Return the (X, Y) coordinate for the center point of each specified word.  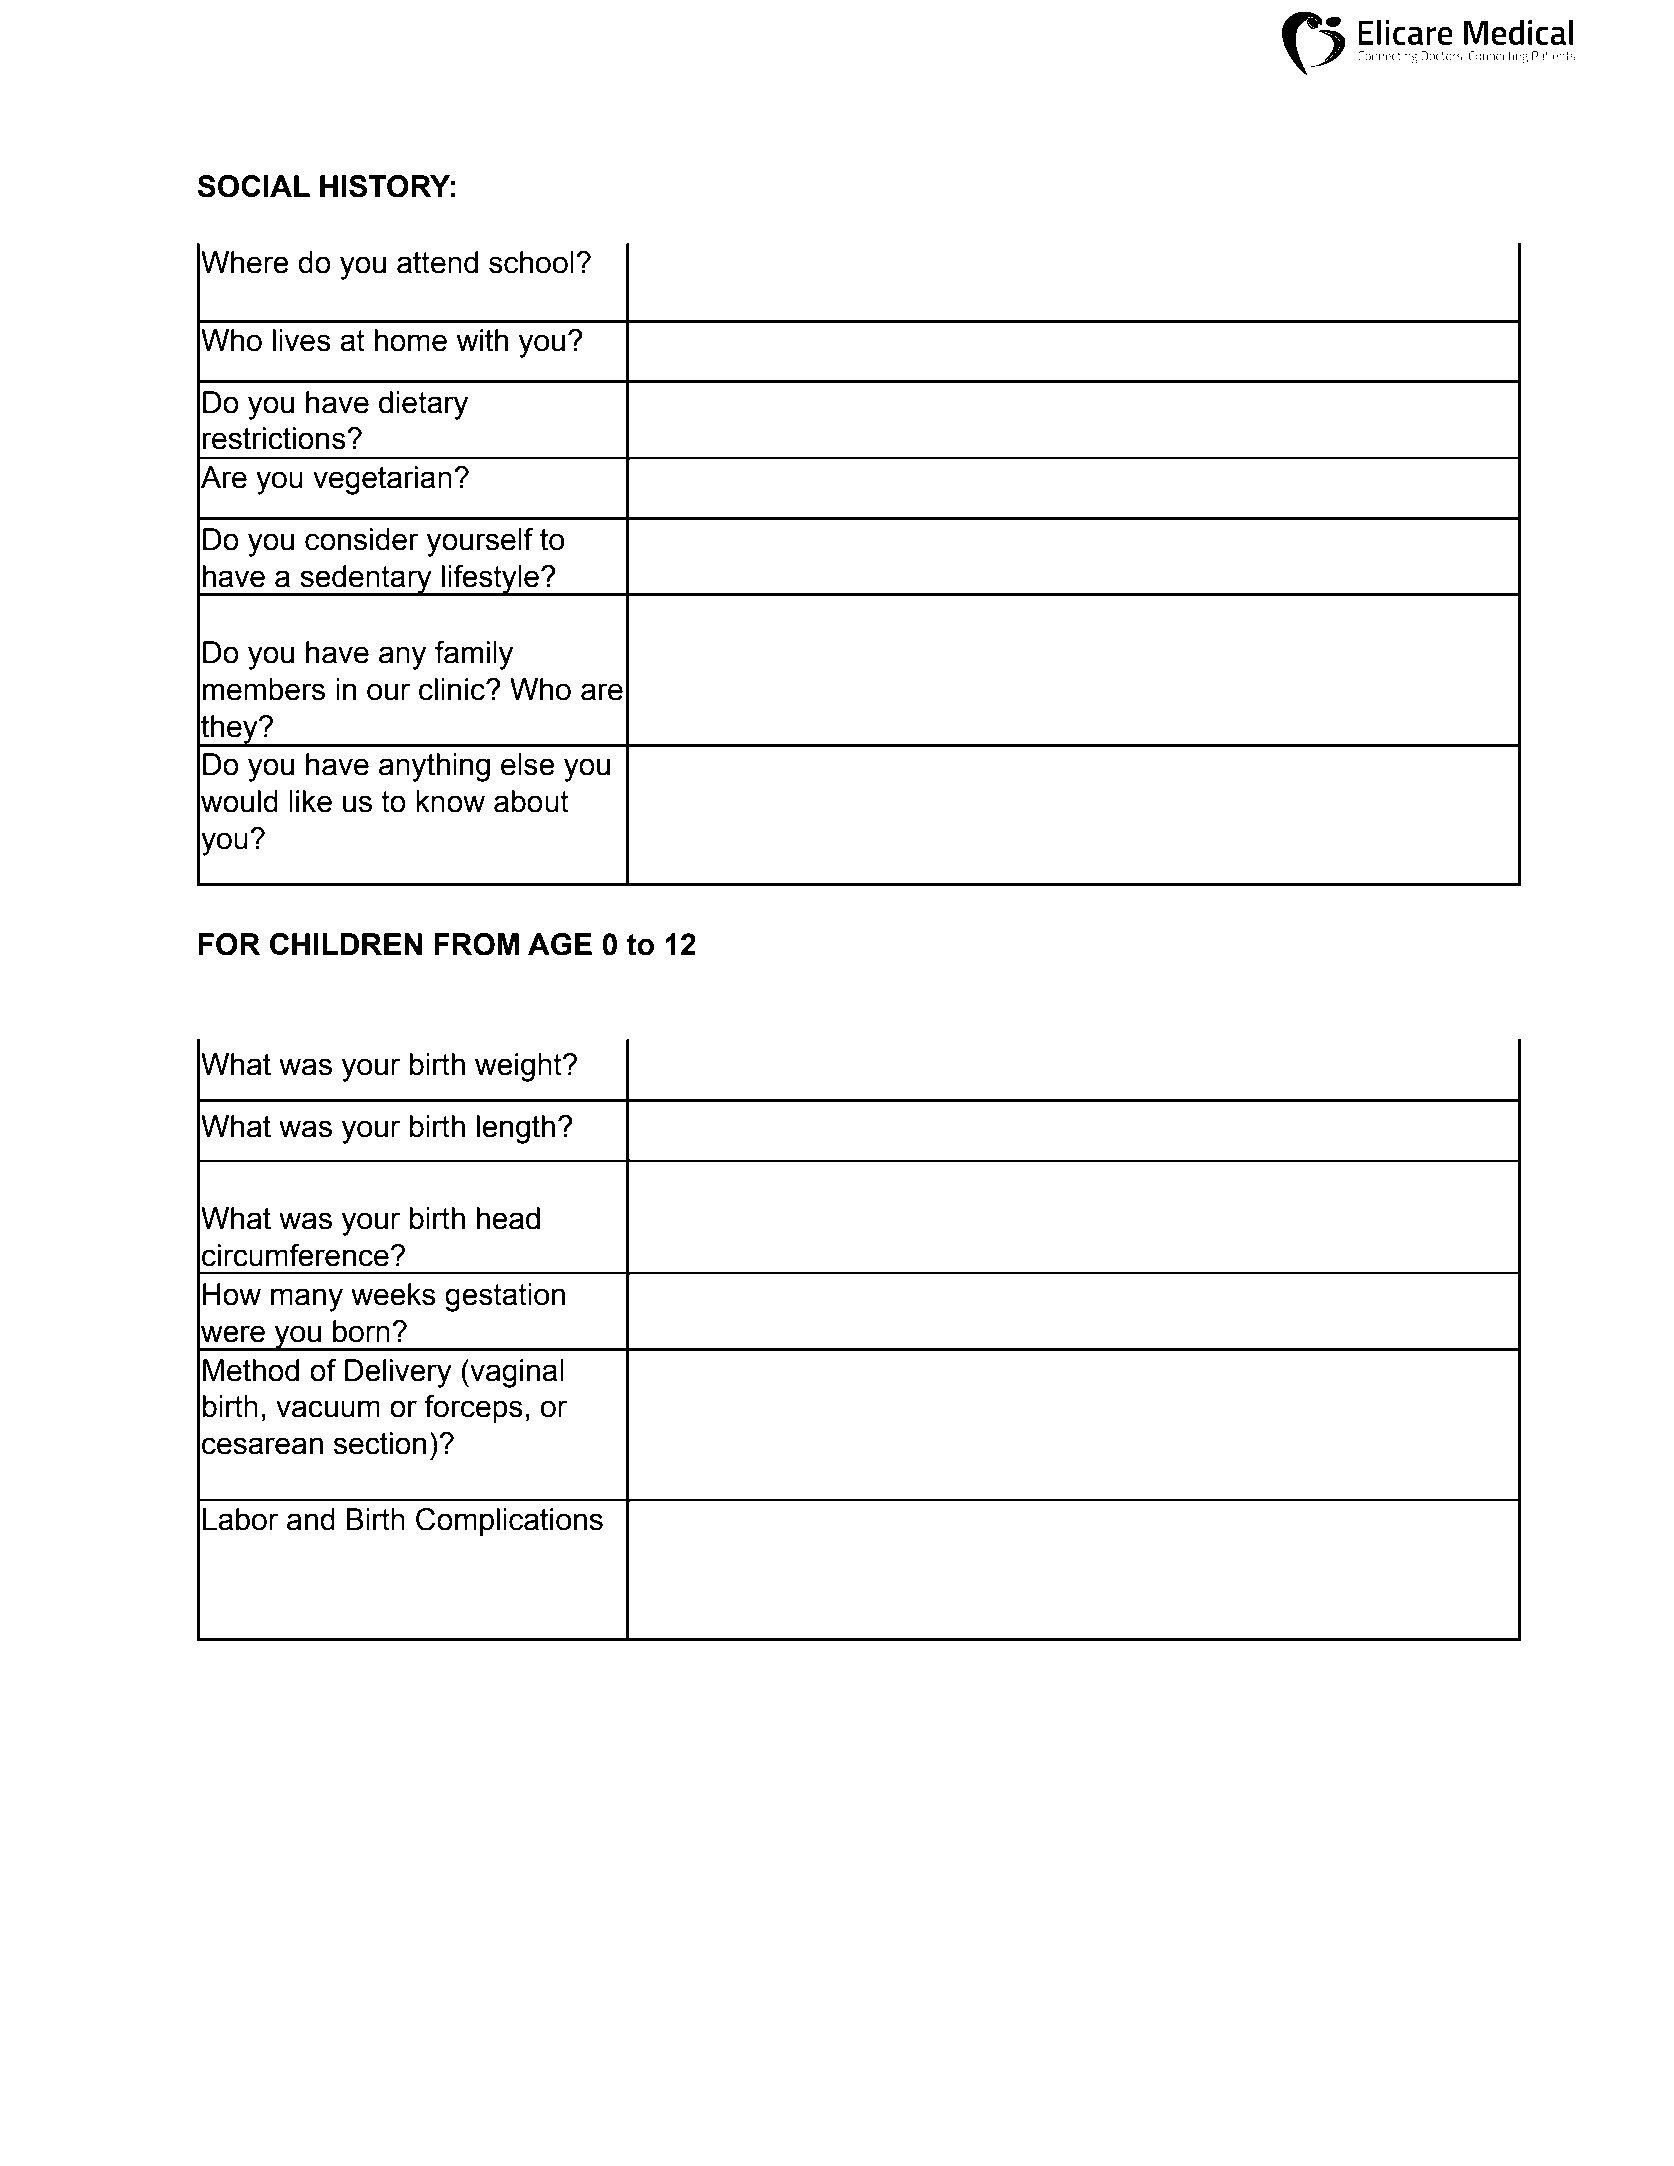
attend (437, 262)
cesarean (262, 1446)
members (264, 689)
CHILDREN (346, 944)
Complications (509, 1522)
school (531, 262)
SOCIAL (253, 186)
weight (519, 1067)
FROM (476, 944)
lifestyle (491, 580)
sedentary (366, 580)
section (380, 1443)
